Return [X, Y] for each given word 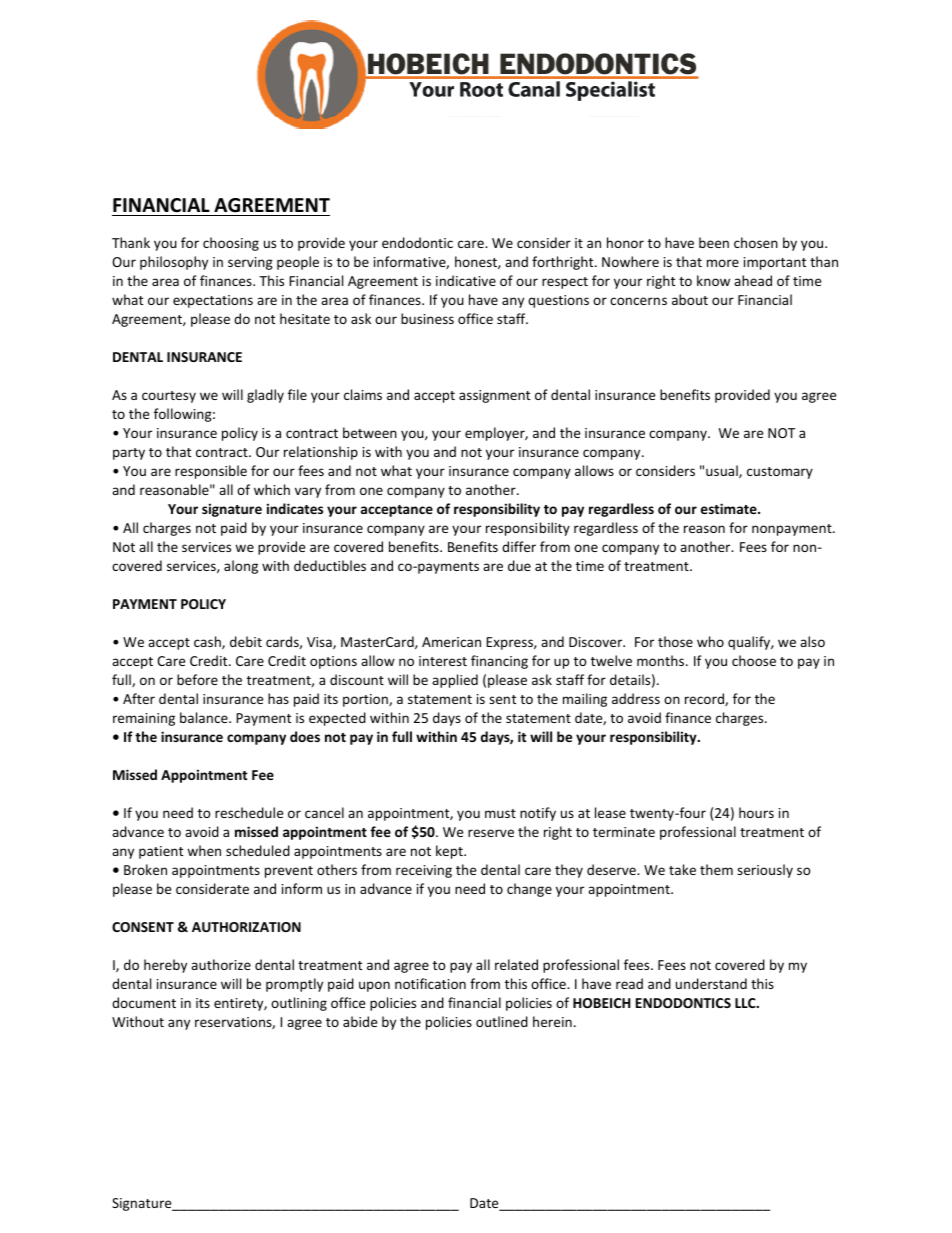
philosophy [174, 263]
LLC [746, 1003]
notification [430, 983]
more [723, 263]
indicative [466, 280]
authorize [221, 964]
